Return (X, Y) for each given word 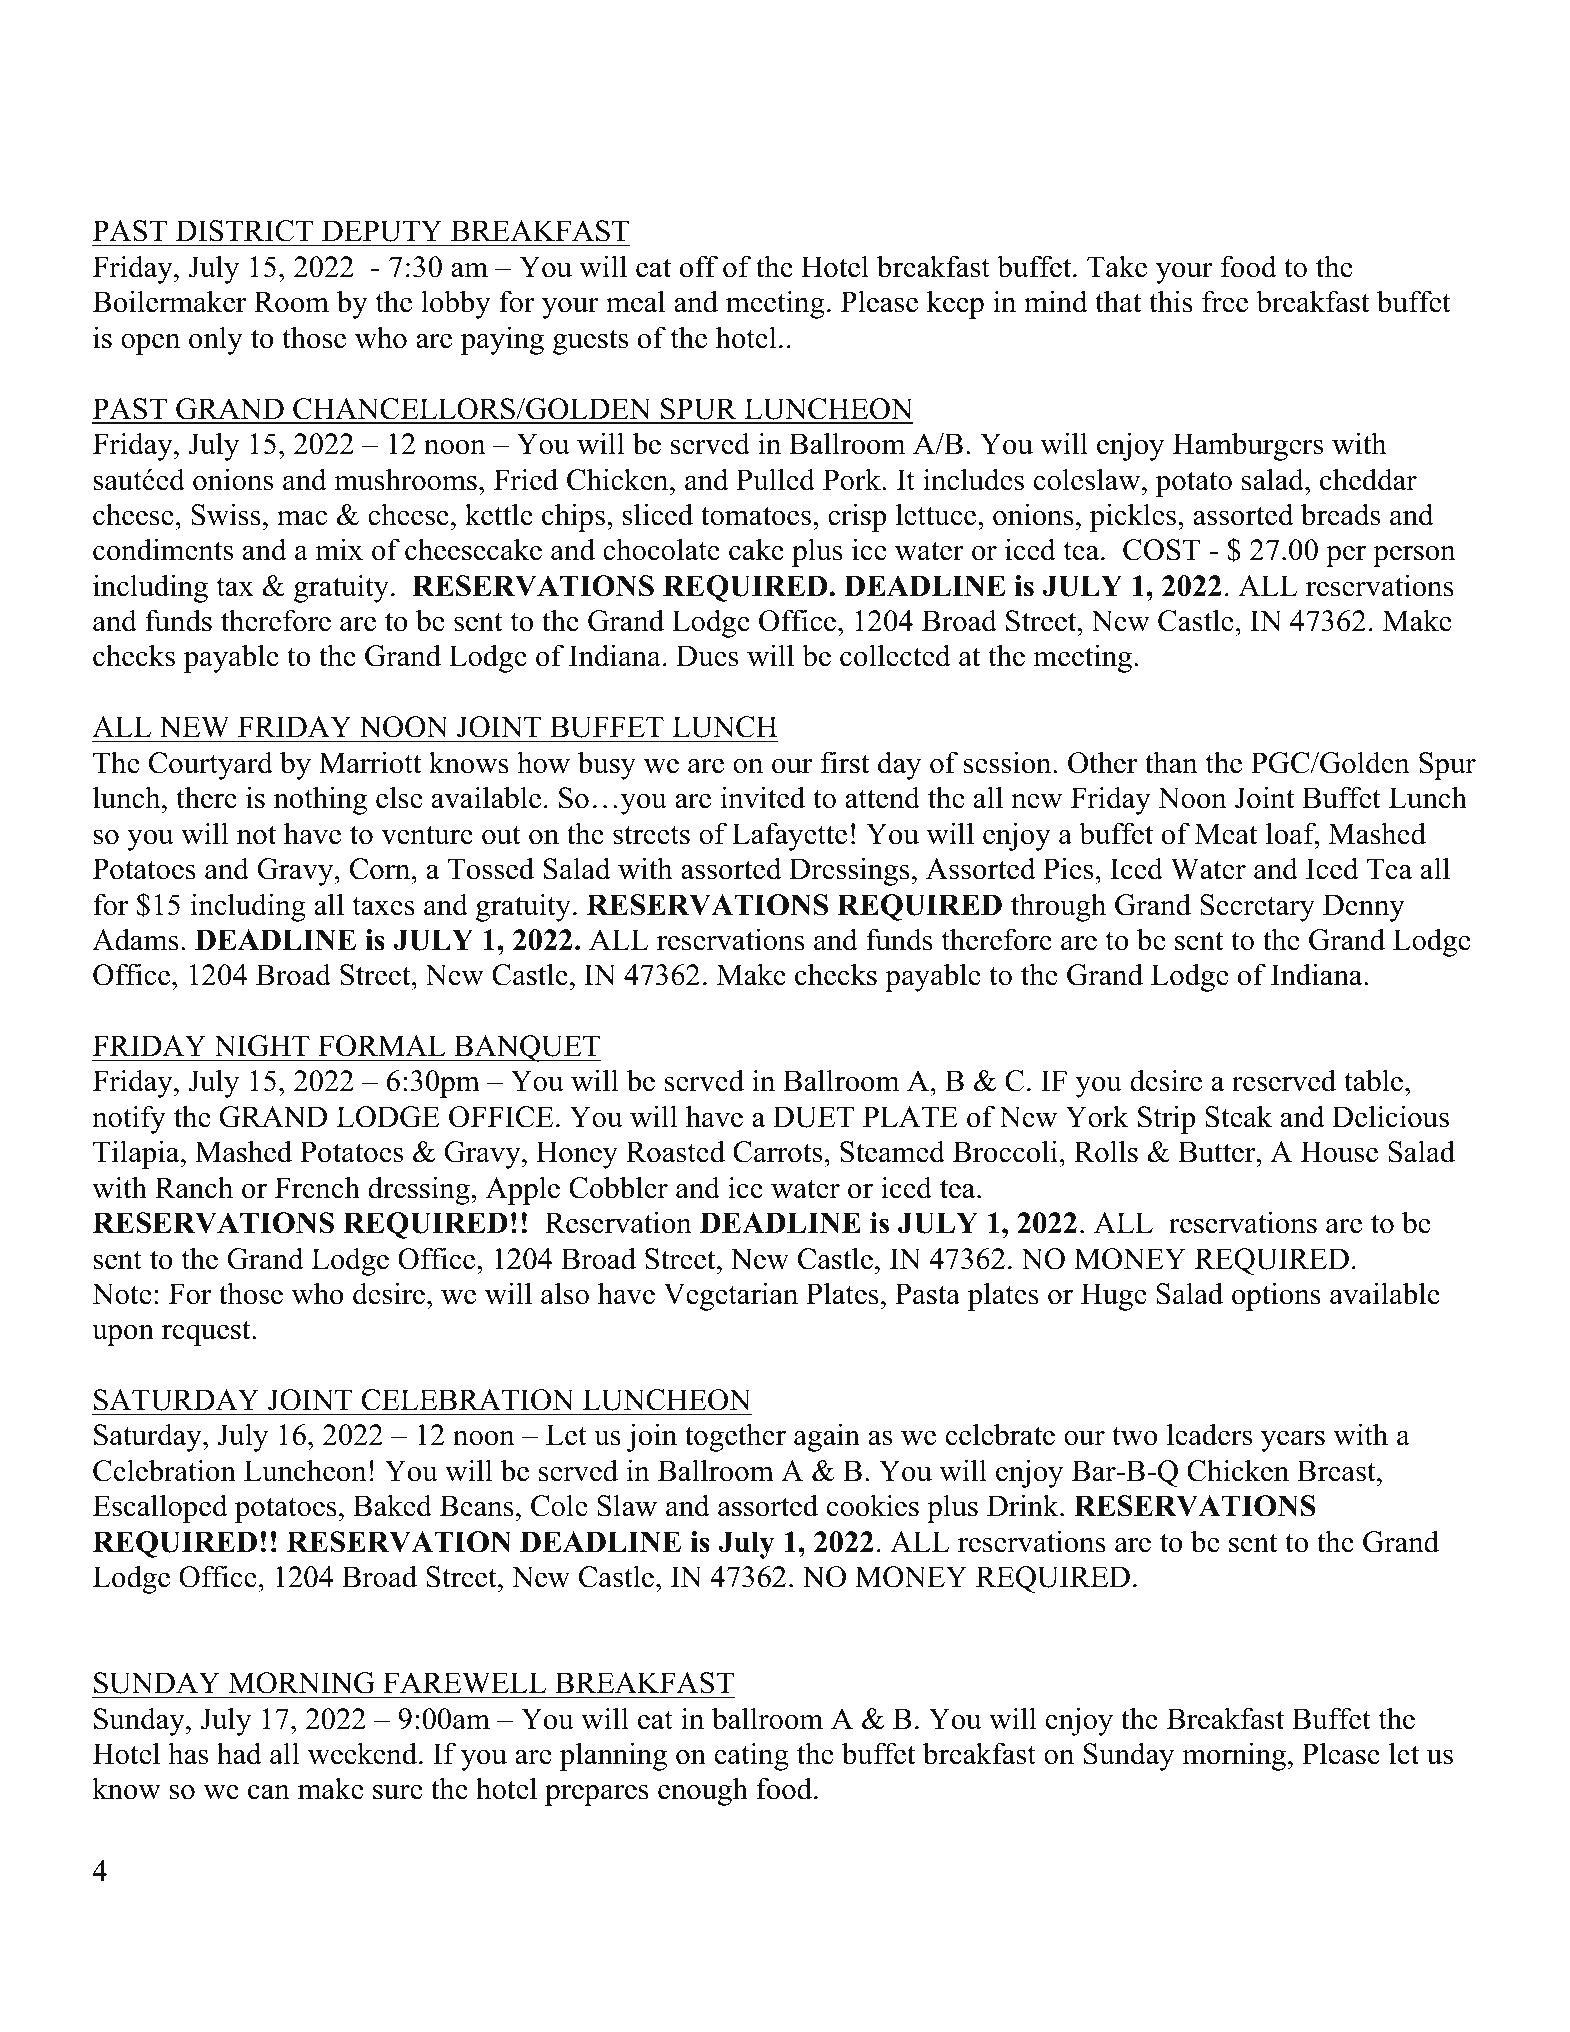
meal (635, 301)
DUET (813, 1117)
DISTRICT (244, 231)
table (1375, 1080)
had (239, 1753)
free (1225, 301)
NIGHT (262, 1046)
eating (752, 1756)
